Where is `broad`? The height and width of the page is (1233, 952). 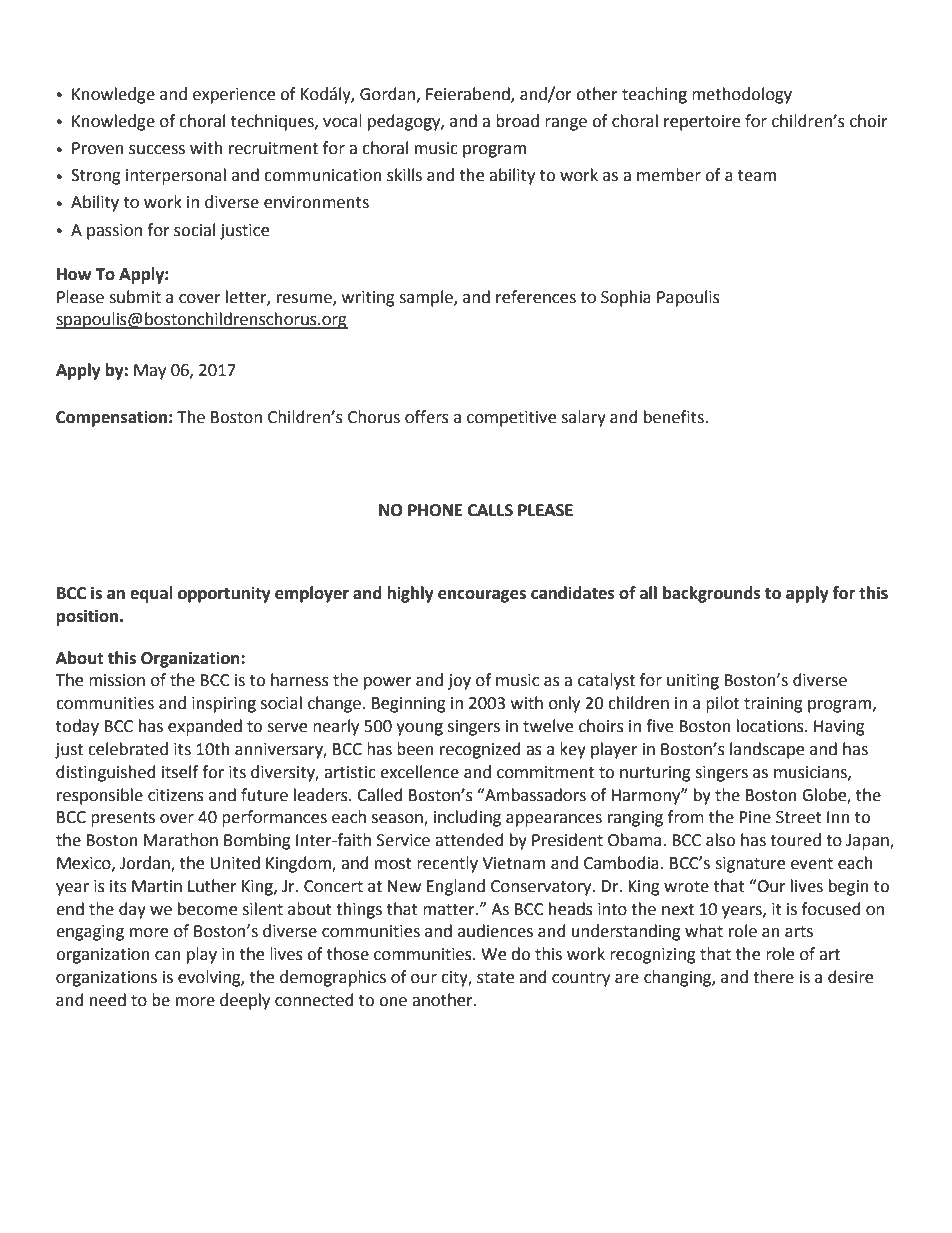 broad is located at coordinates (517, 121).
